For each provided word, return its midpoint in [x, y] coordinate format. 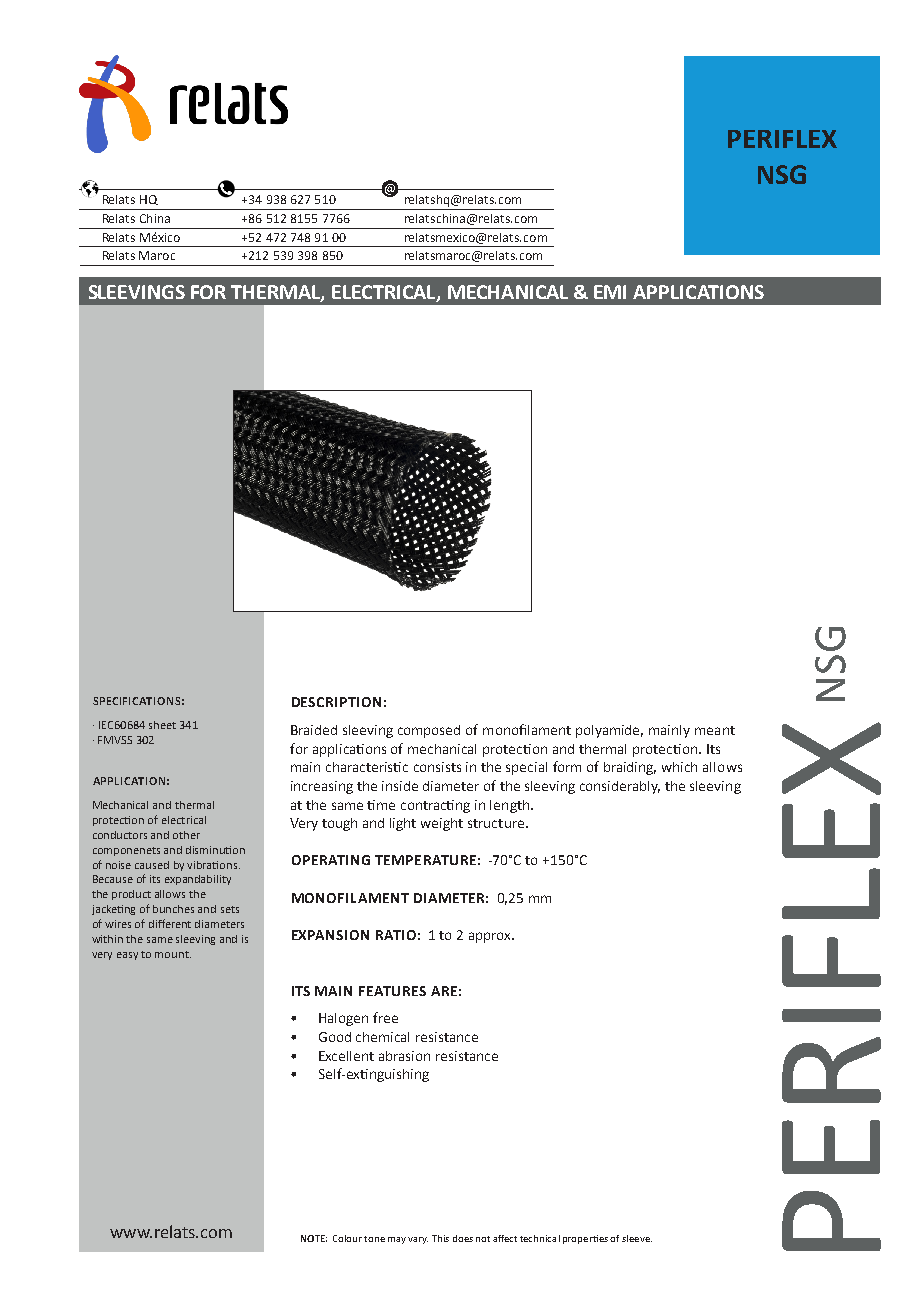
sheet [162, 725]
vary [418, 1240]
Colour [347, 1238]
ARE [444, 991]
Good [335, 1037]
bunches [173, 909]
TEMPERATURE [425, 860]
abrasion [404, 1056]
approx [491, 937]
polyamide [609, 731]
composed [429, 731]
